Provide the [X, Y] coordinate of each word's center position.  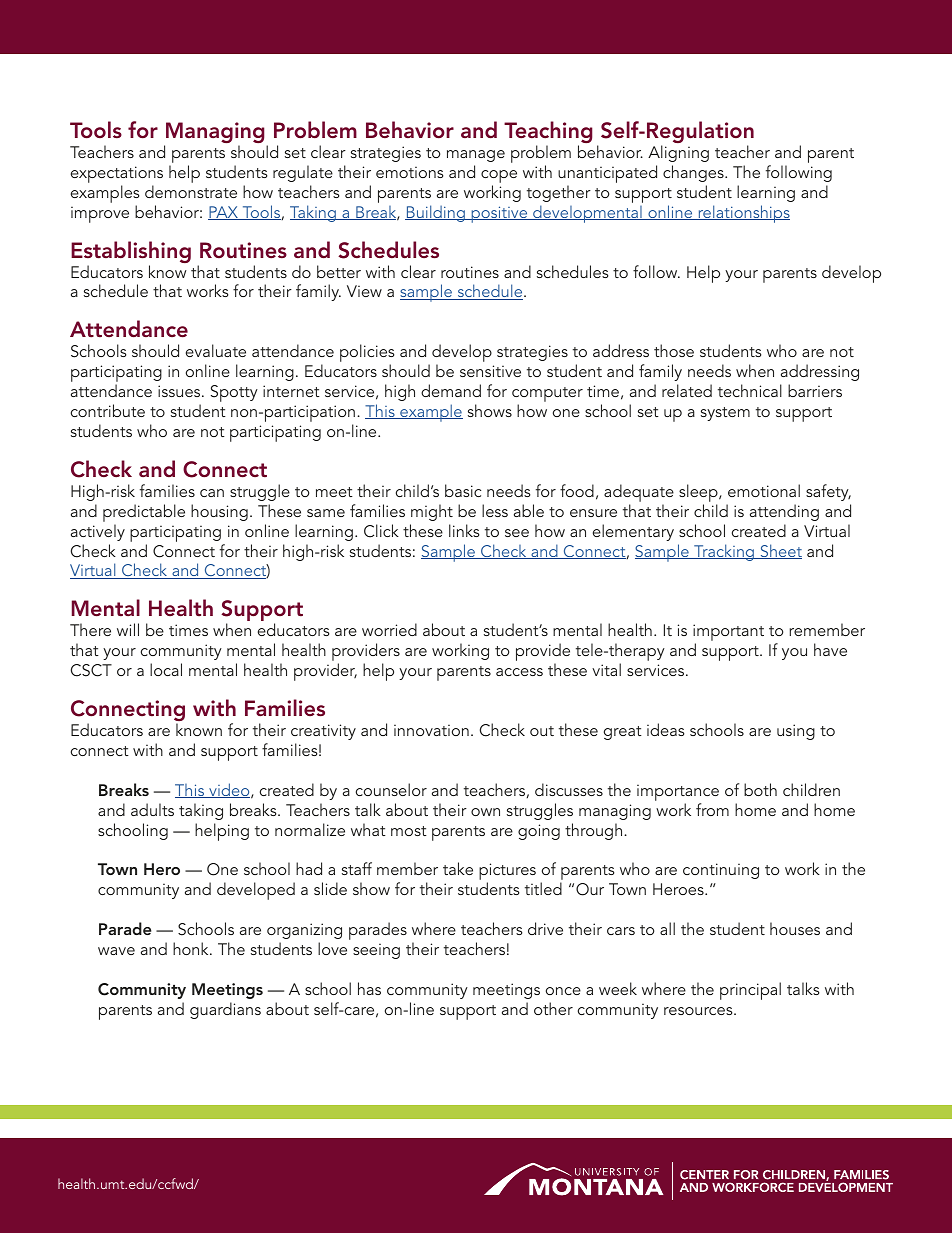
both [760, 789]
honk [192, 948]
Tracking [724, 552]
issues [180, 391]
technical [750, 390]
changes [694, 173]
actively [98, 532]
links [464, 530]
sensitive [490, 371]
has [369, 988]
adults [152, 809]
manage [476, 156]
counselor [391, 789]
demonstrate [191, 191]
